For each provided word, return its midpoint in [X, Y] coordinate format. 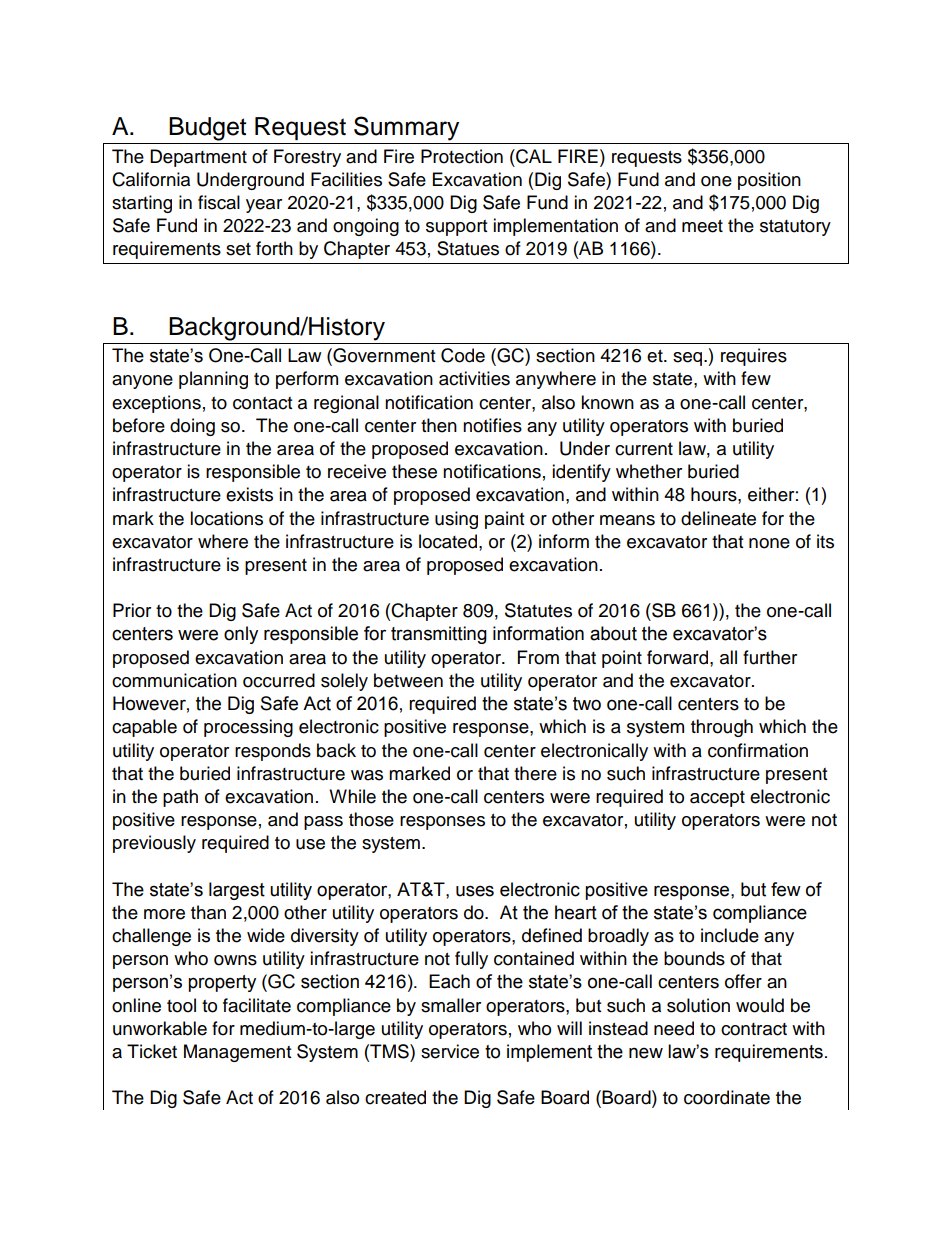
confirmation [758, 750]
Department [198, 158]
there [535, 773]
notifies [492, 425]
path [180, 798]
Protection [462, 156]
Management [237, 1053]
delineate [718, 518]
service [450, 1051]
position [769, 181]
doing [192, 427]
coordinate [727, 1097]
